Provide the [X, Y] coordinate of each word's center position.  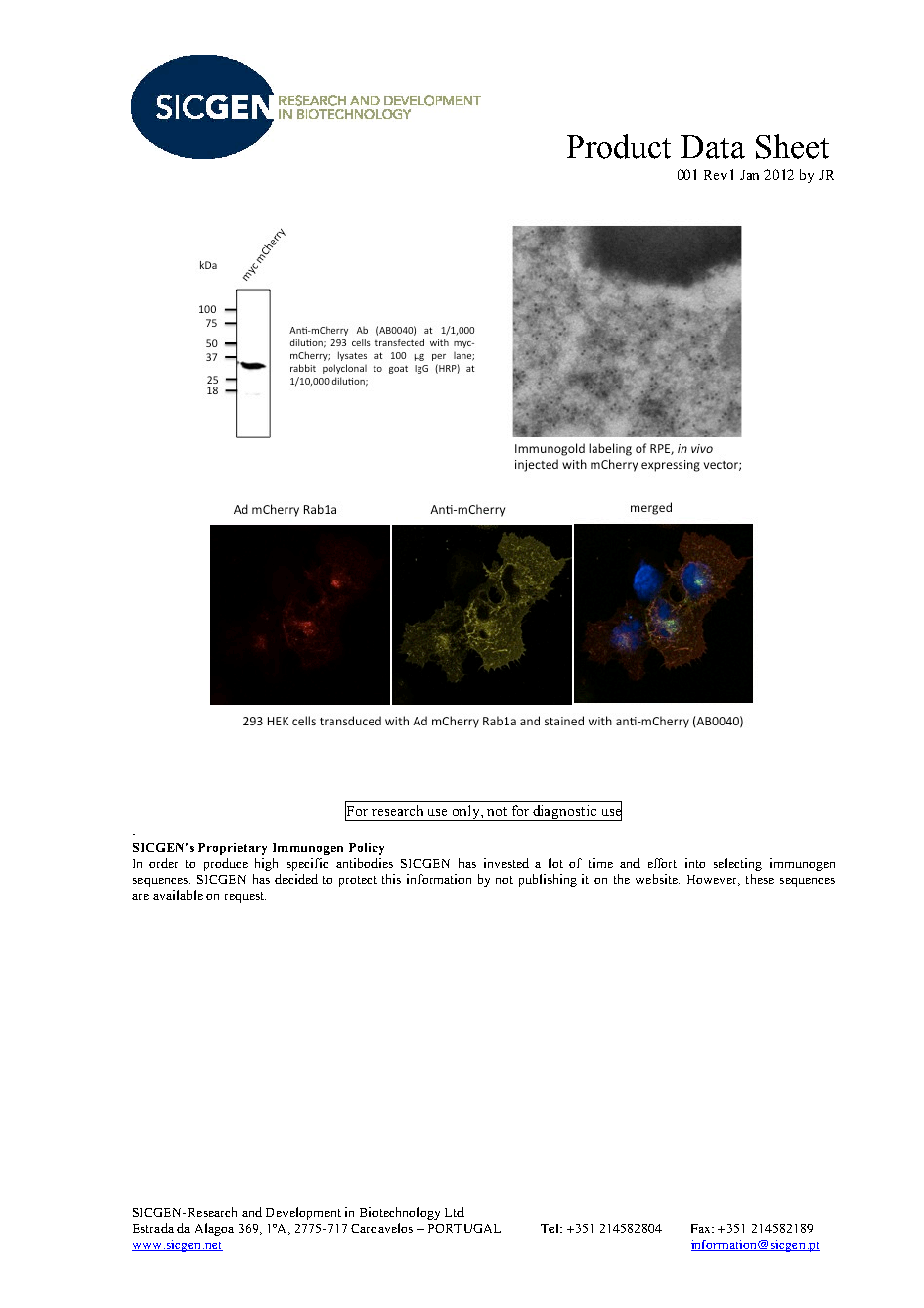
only [466, 813]
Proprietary [232, 849]
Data [713, 147]
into [695, 863]
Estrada [153, 1228]
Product [619, 146]
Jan [749, 175]
